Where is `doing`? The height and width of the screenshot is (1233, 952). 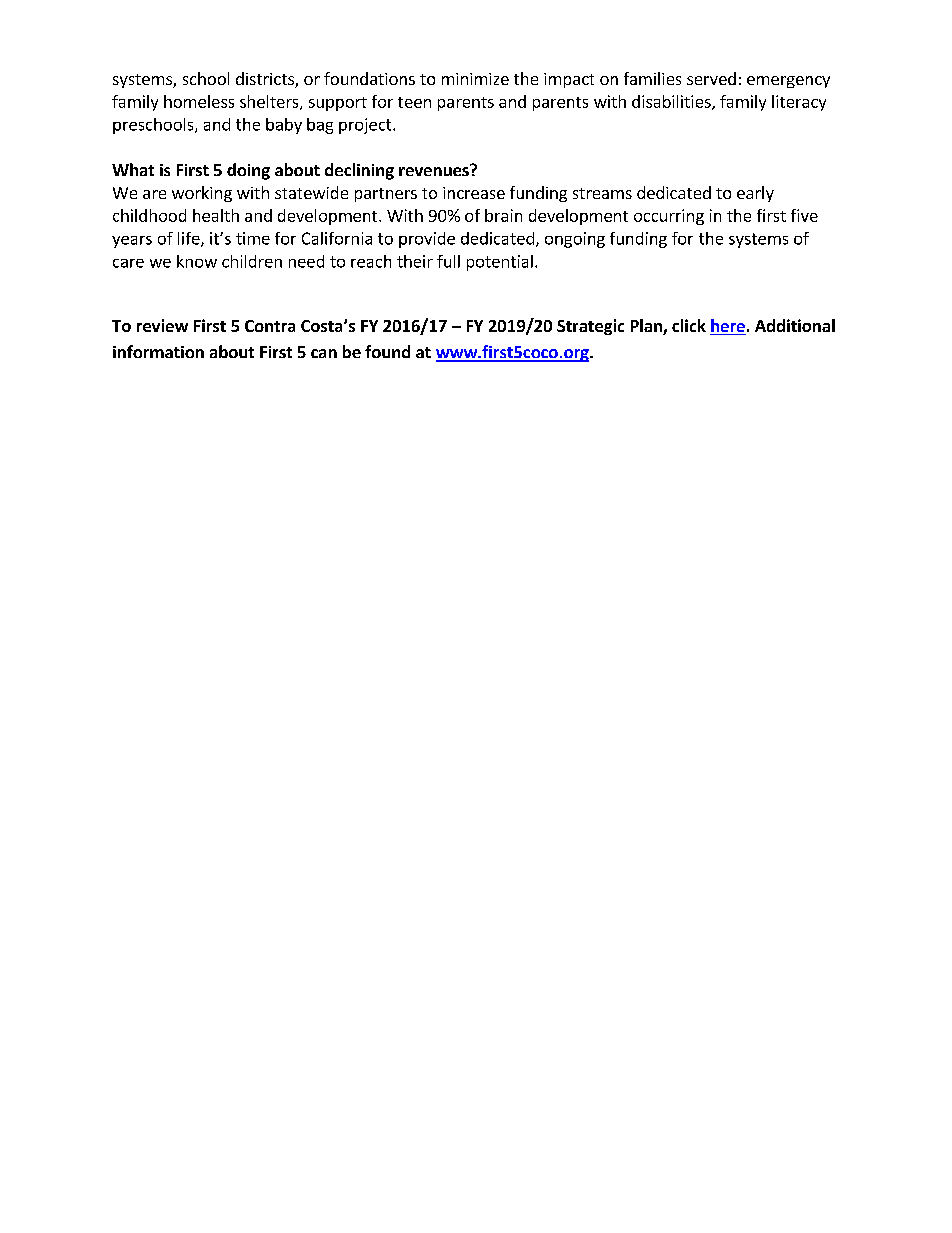
doing is located at coordinates (248, 171).
